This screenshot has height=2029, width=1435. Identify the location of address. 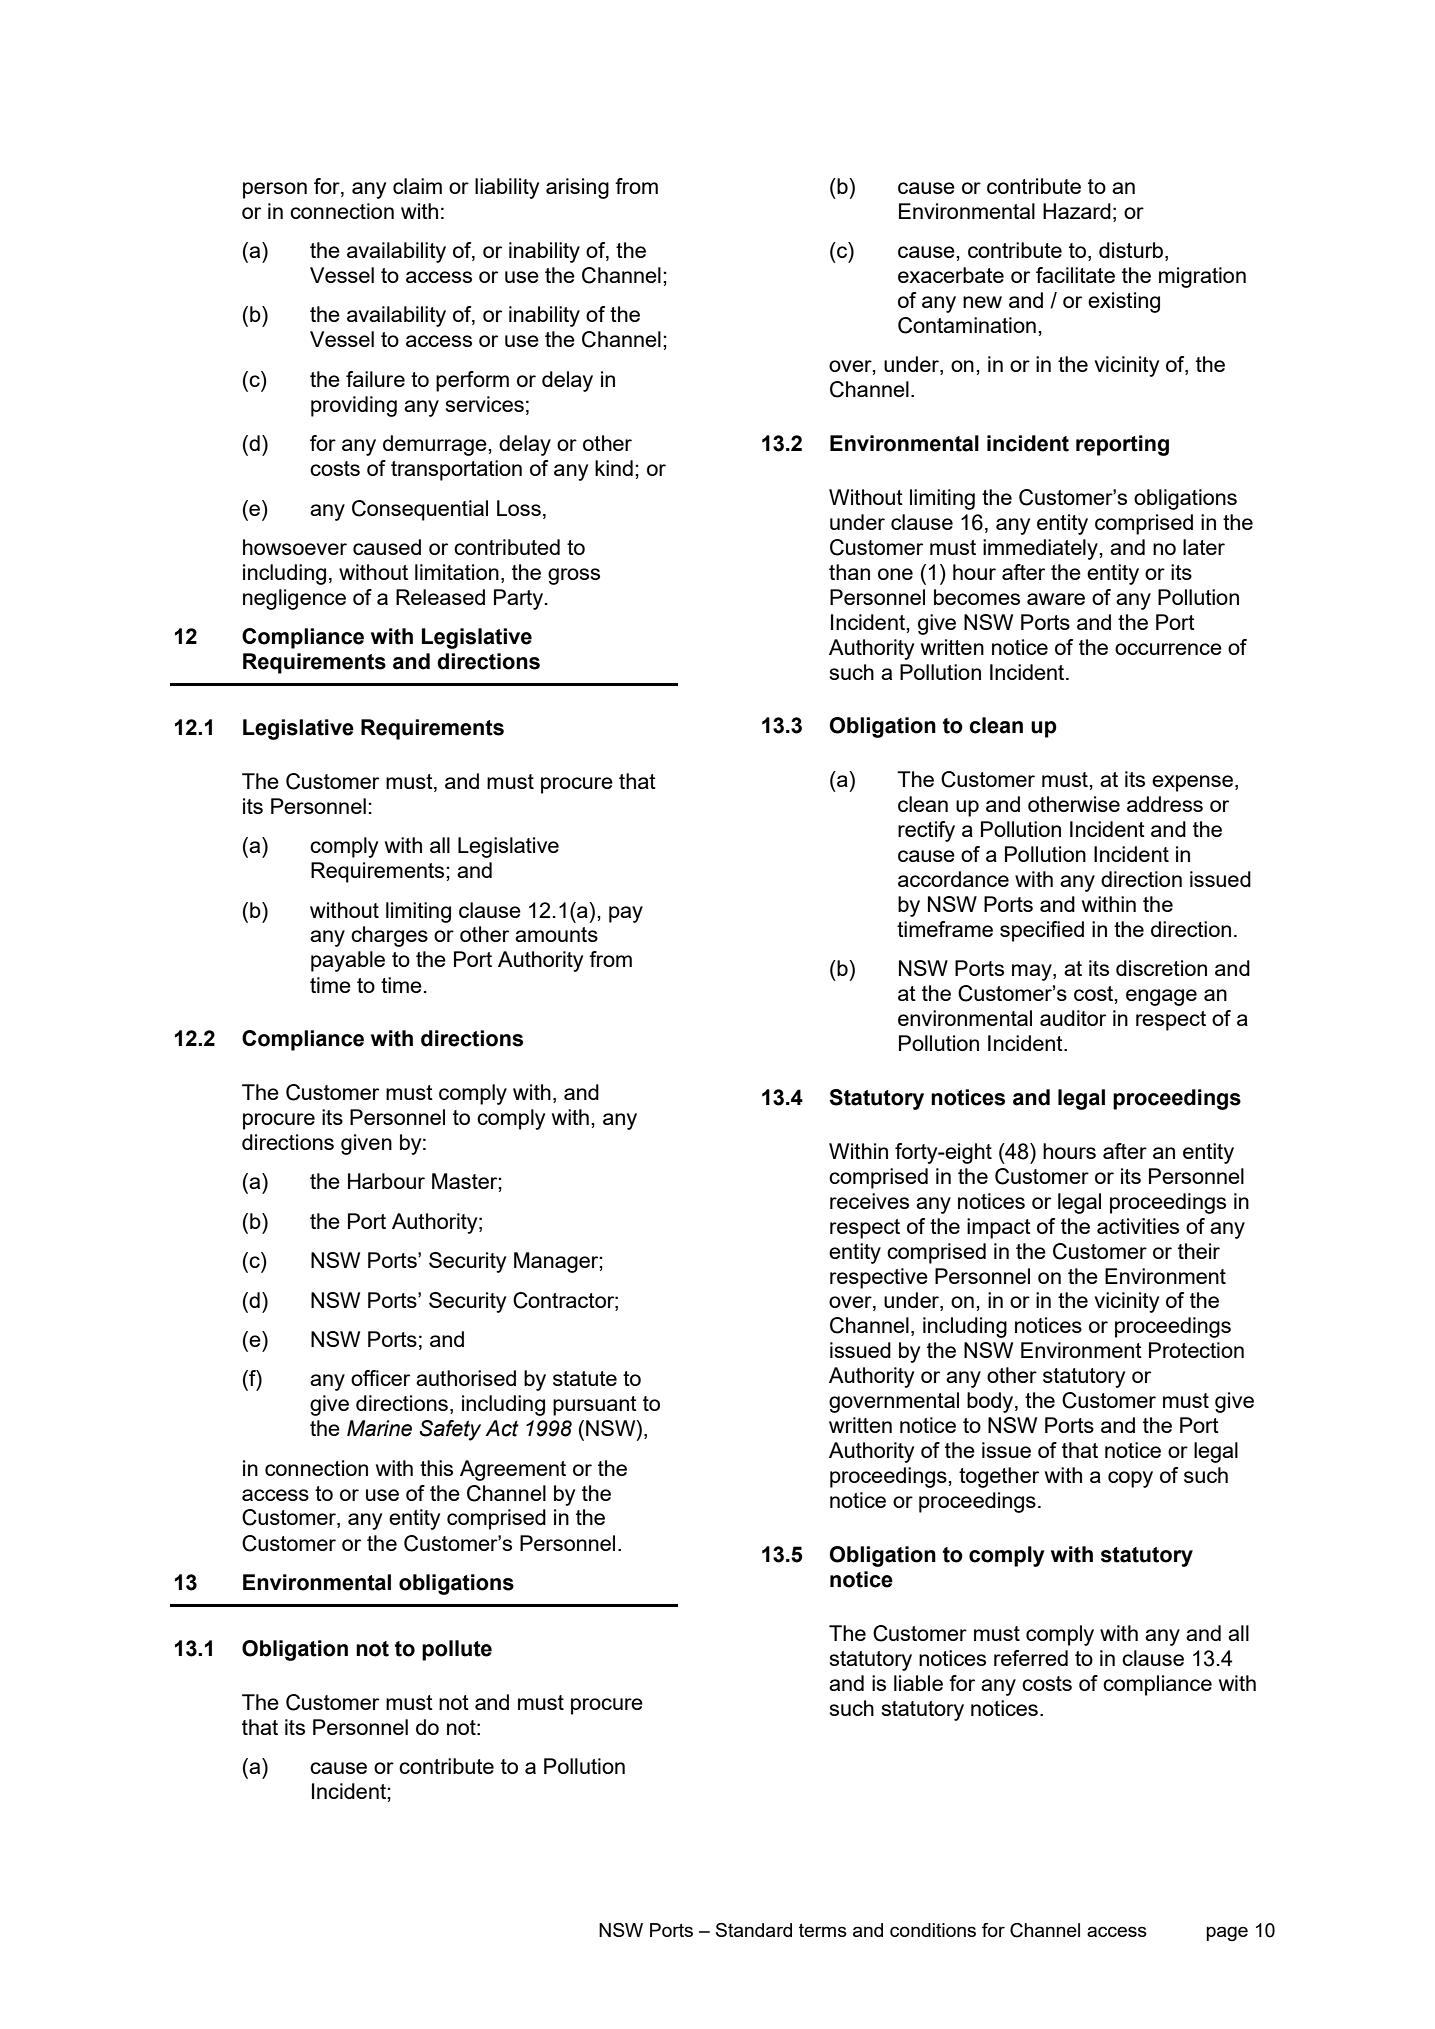
(1165, 804).
